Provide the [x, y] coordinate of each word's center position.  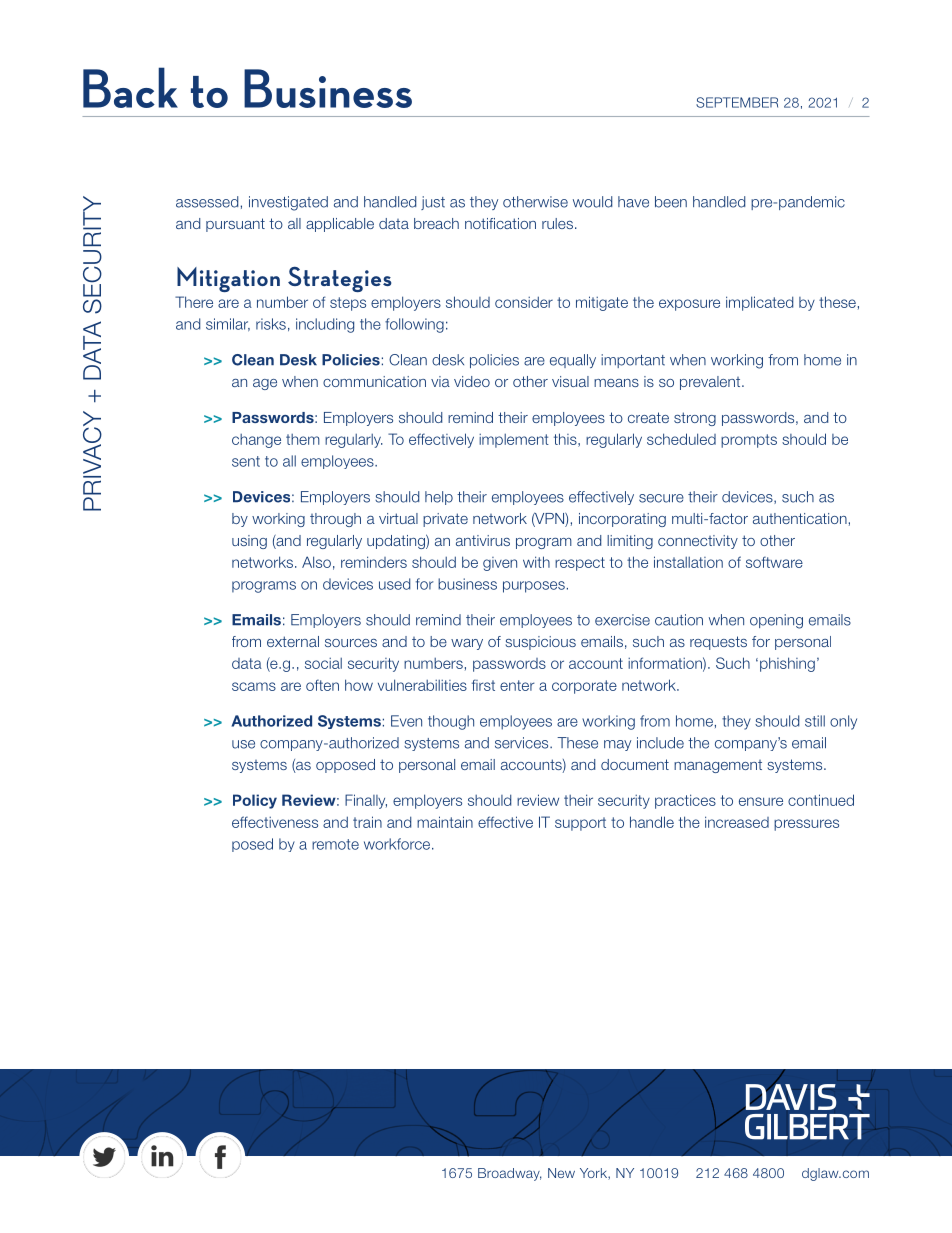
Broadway [510, 1174]
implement [514, 441]
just [433, 203]
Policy [255, 801]
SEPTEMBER [737, 102]
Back [130, 87]
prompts [749, 441]
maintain [445, 822]
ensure [761, 801]
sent [246, 461]
